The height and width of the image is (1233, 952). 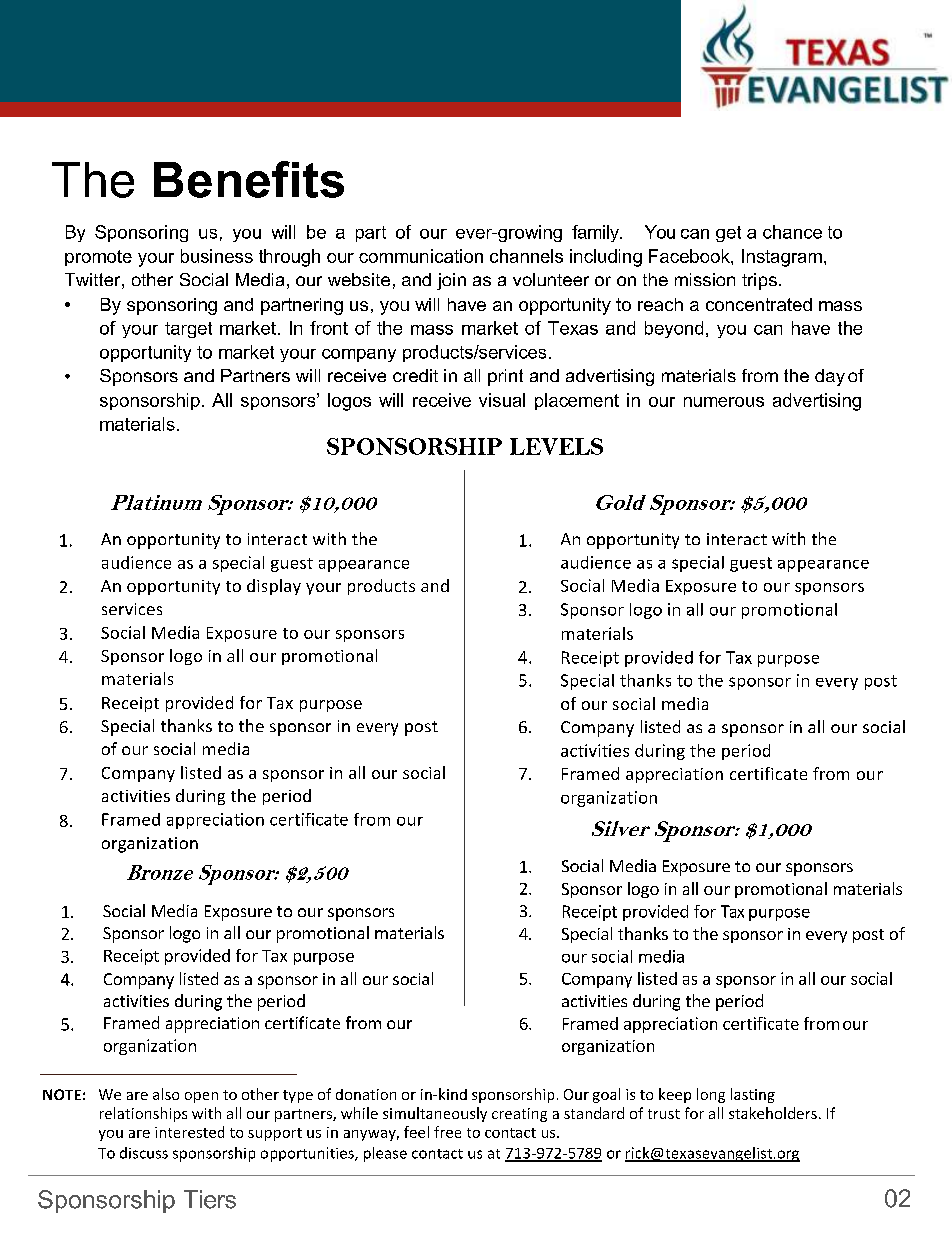 What do you see at coordinates (144, 1153) in the image?
I see `discuss` at bounding box center [144, 1153].
